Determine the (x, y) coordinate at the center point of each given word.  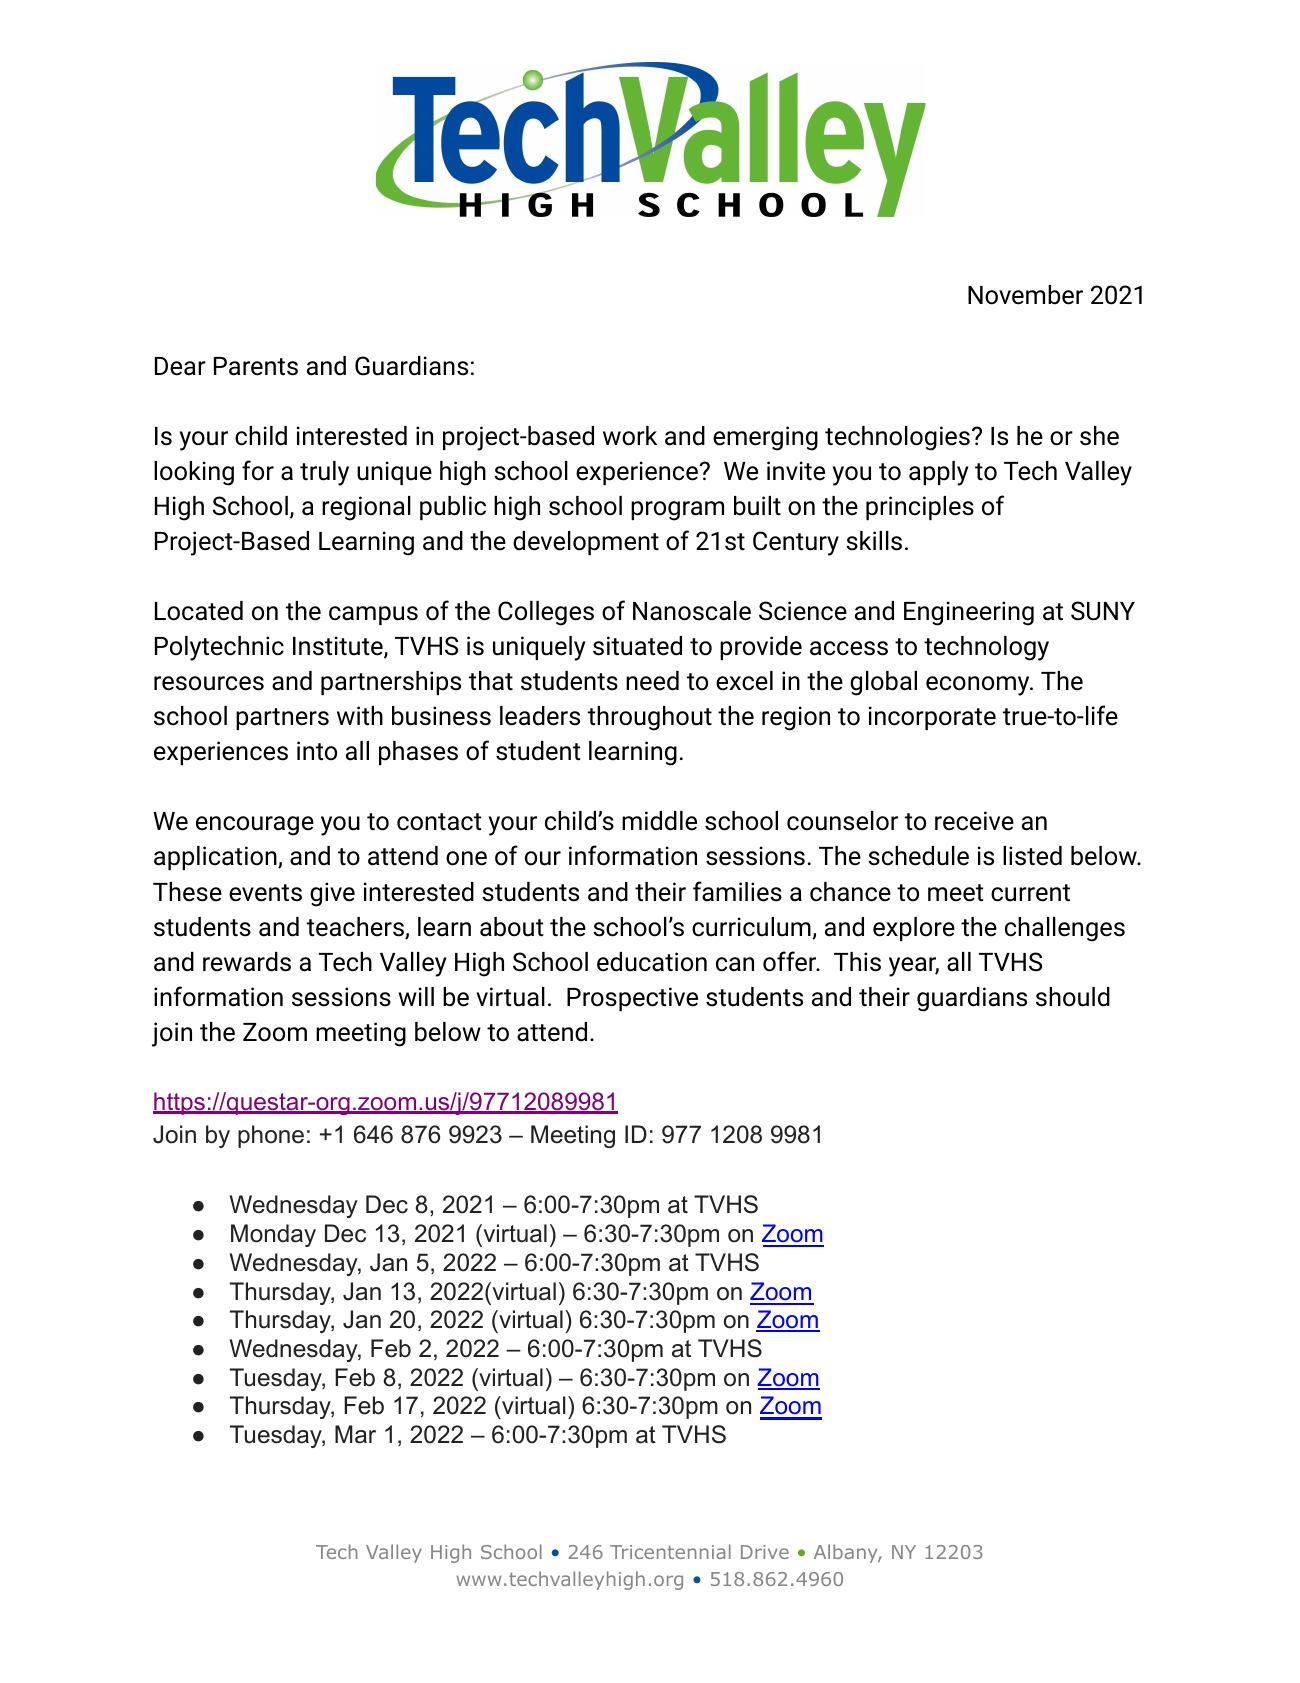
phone (271, 1136)
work (630, 436)
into (317, 751)
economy (979, 686)
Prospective (632, 999)
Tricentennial (670, 1551)
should (1073, 997)
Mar (355, 1434)
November (1025, 295)
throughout (650, 718)
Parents (256, 366)
